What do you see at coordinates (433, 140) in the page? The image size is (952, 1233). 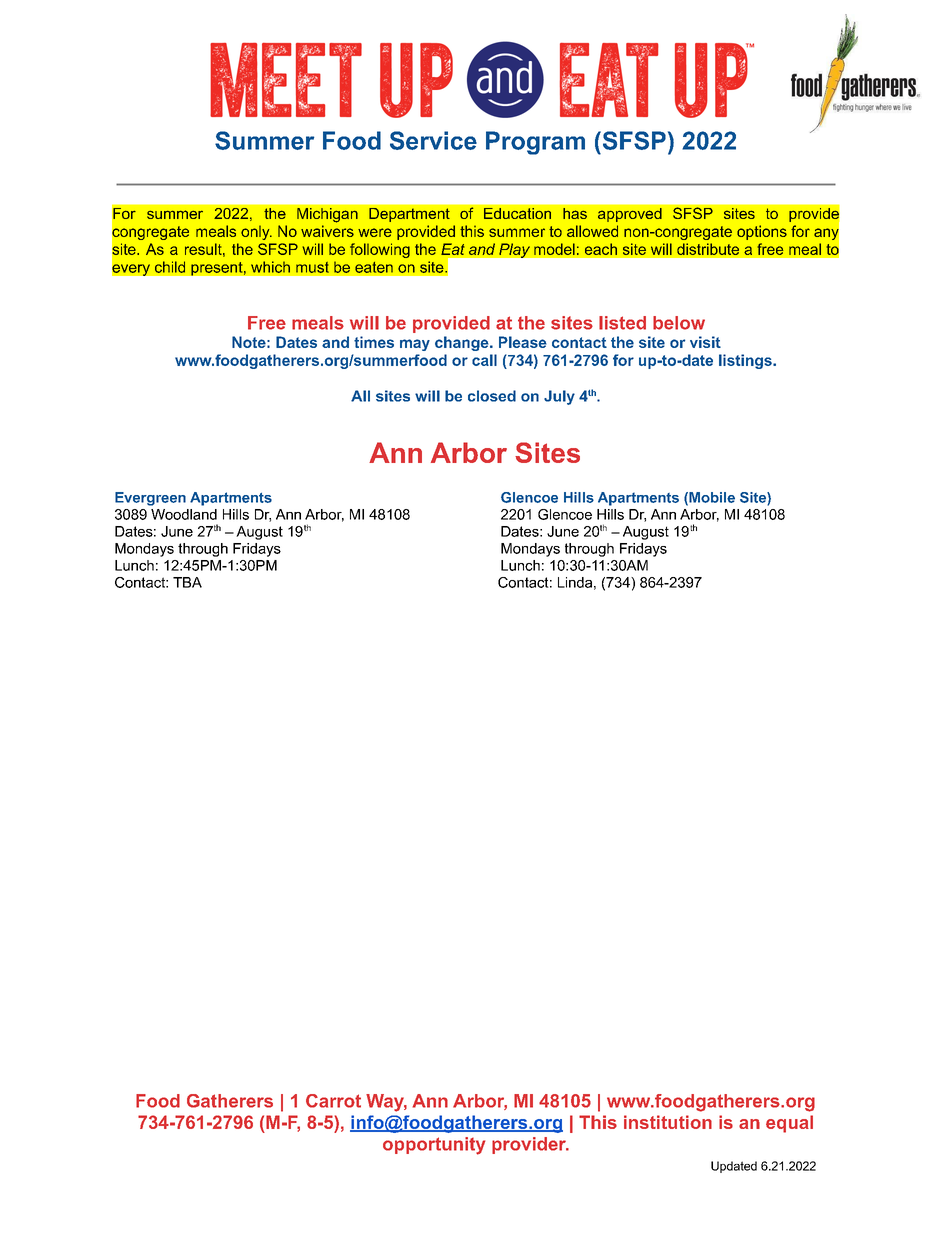 I see `Service` at bounding box center [433, 140].
